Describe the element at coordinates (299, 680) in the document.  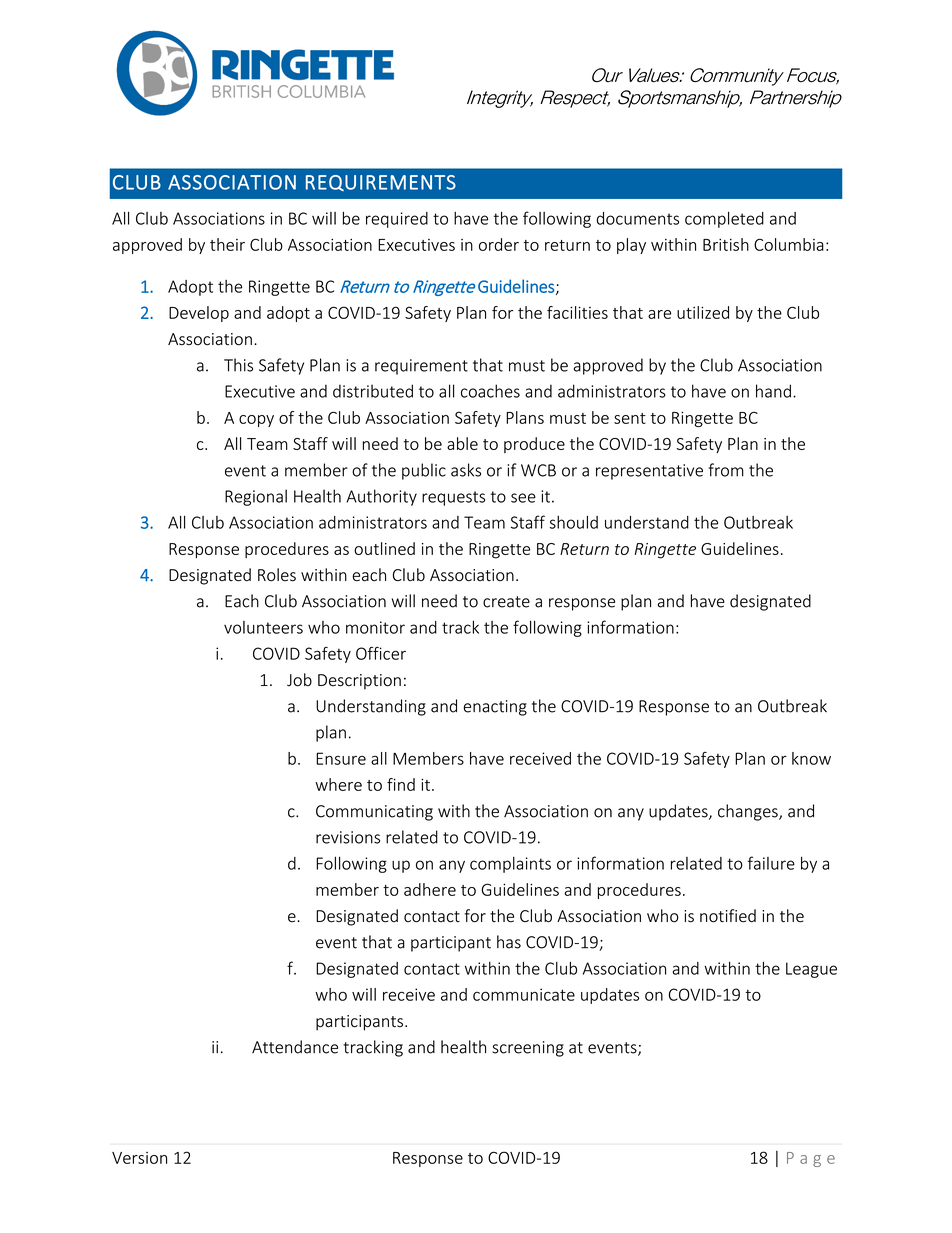
I see `Job` at that location.
